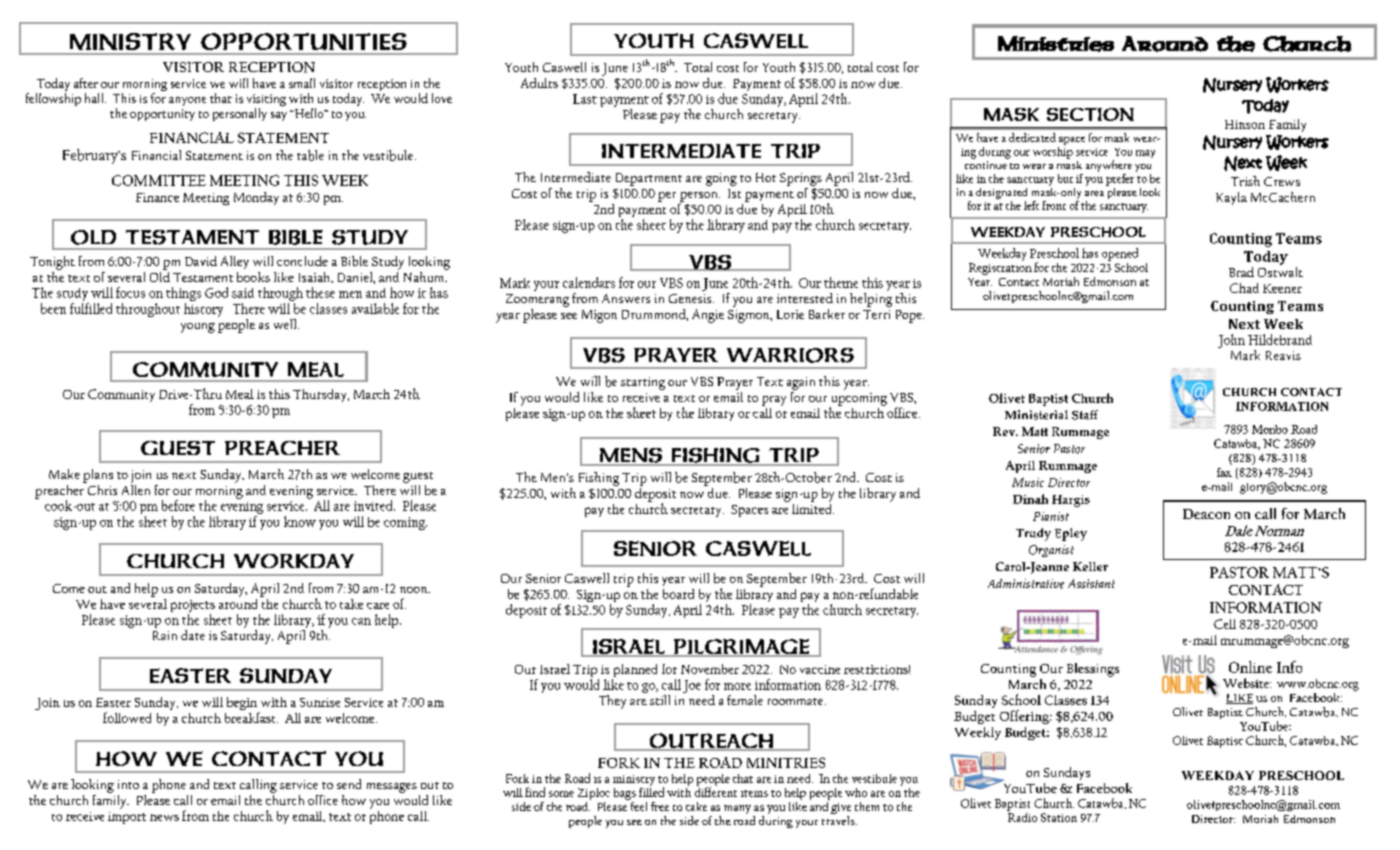 This image has width=1400, height=850. I want to click on MENS, so click(630, 456).
